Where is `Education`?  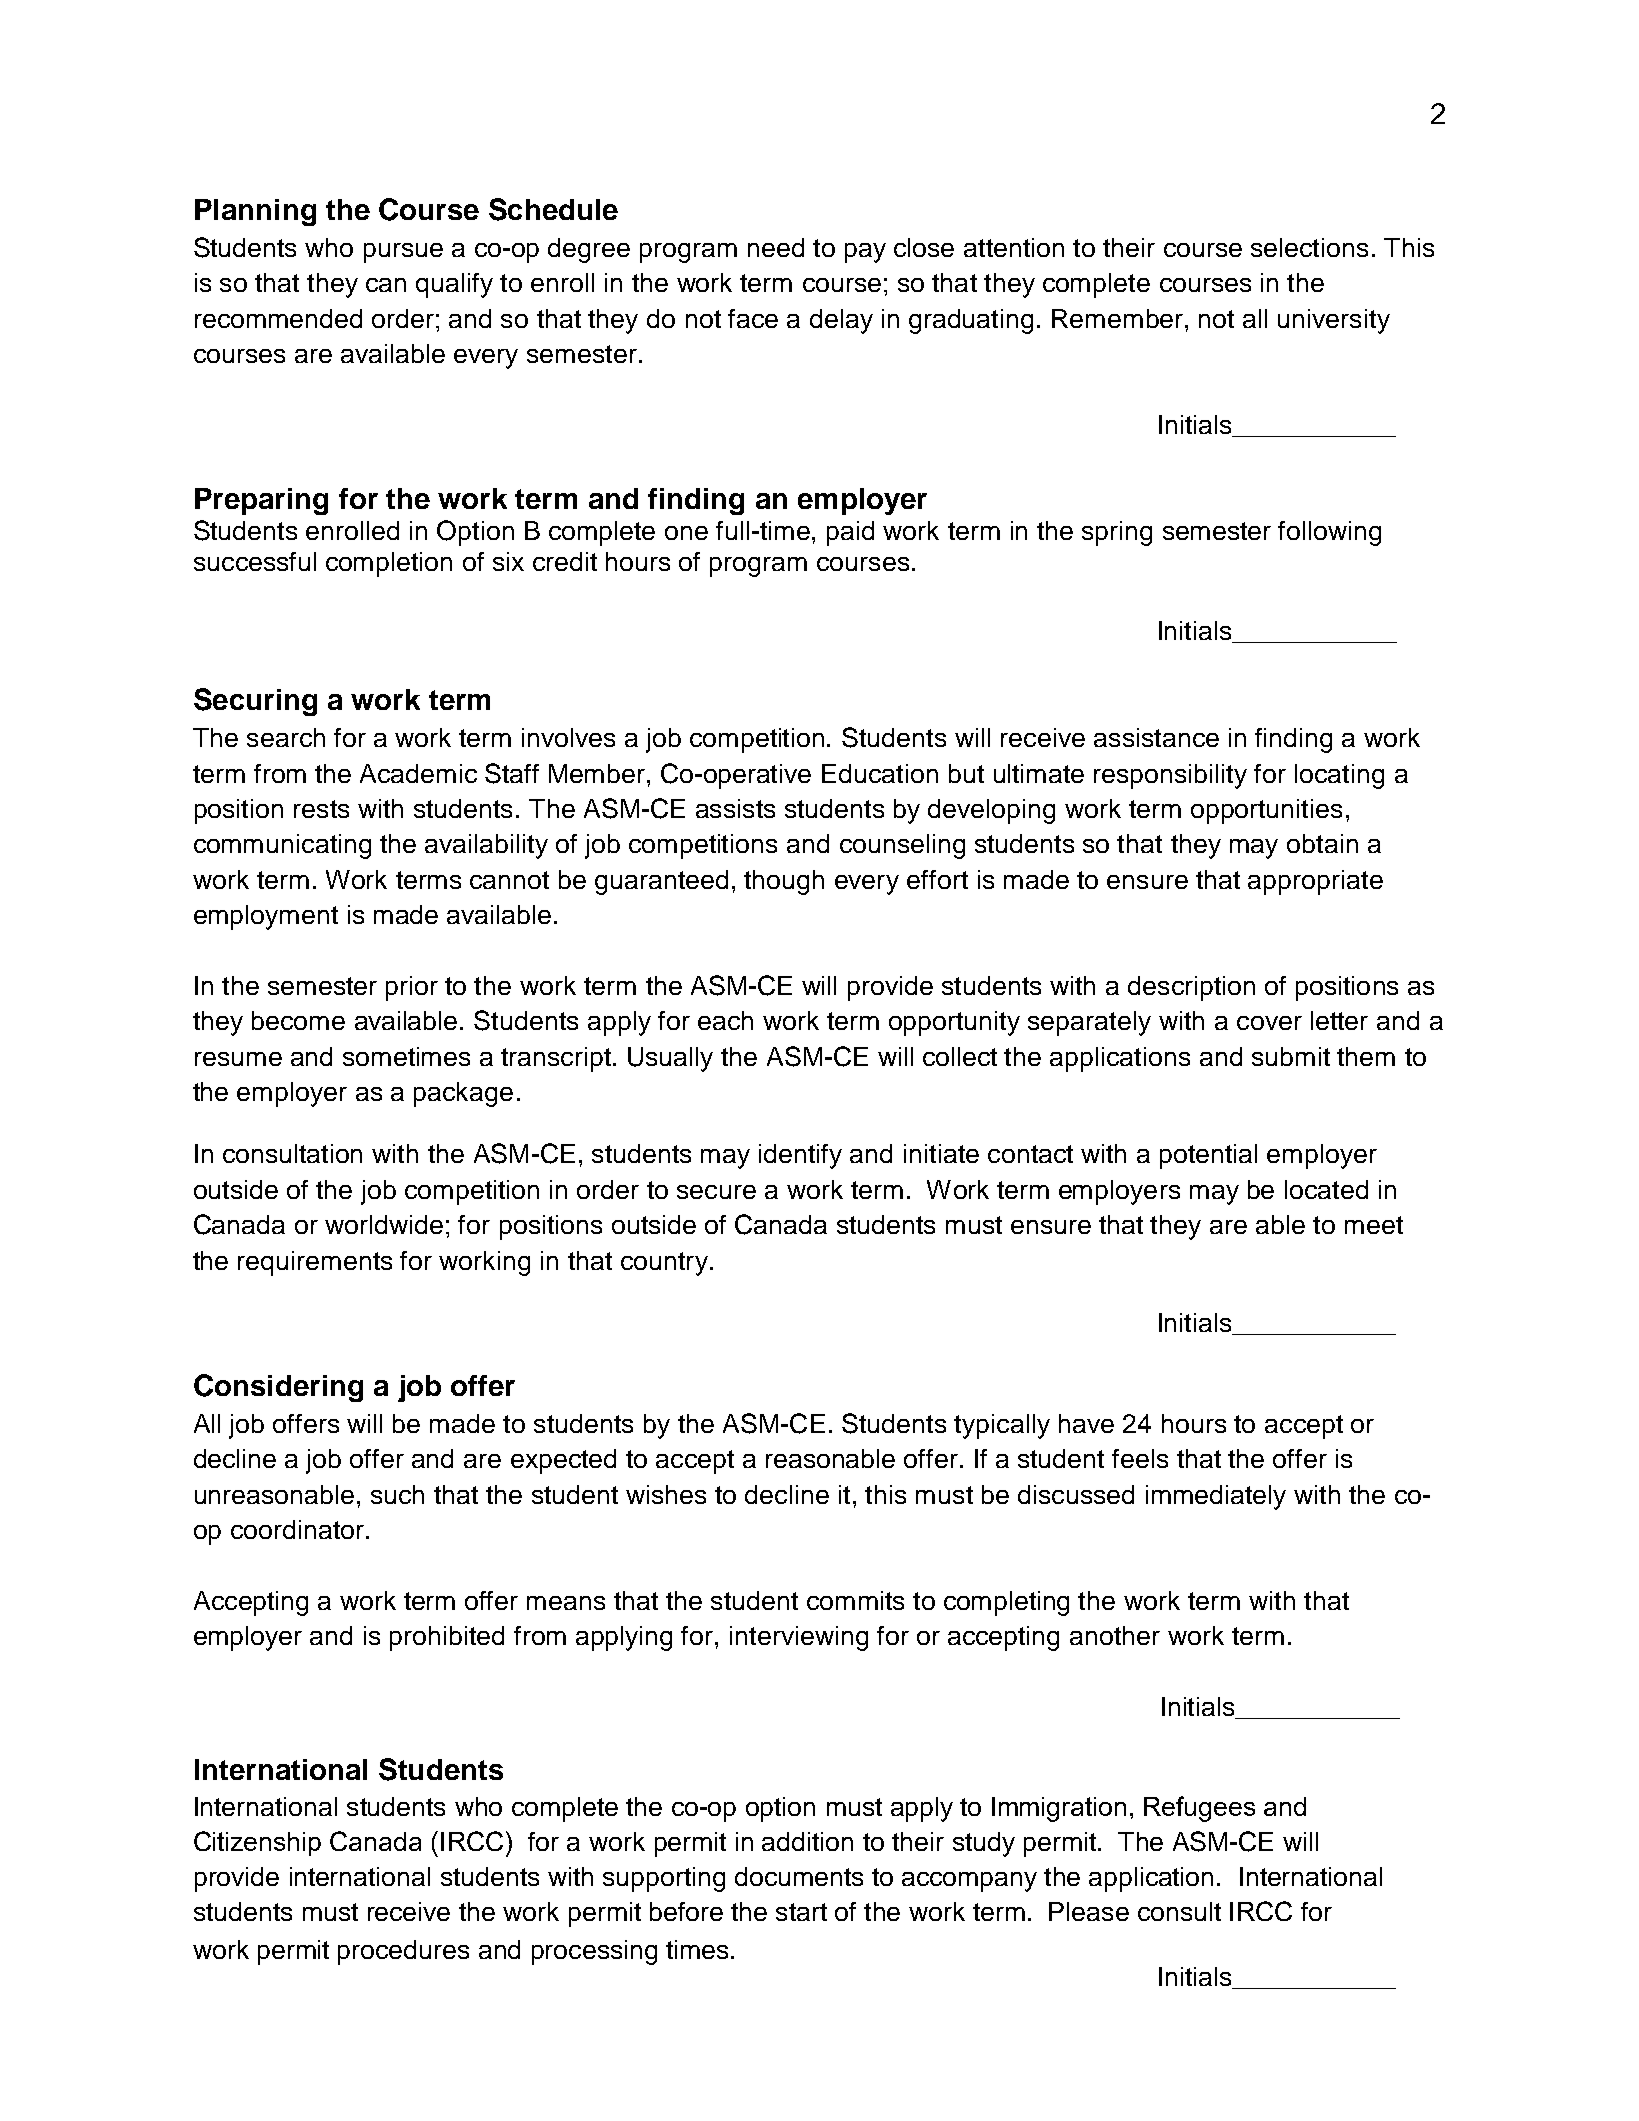 Education is located at coordinates (880, 773).
